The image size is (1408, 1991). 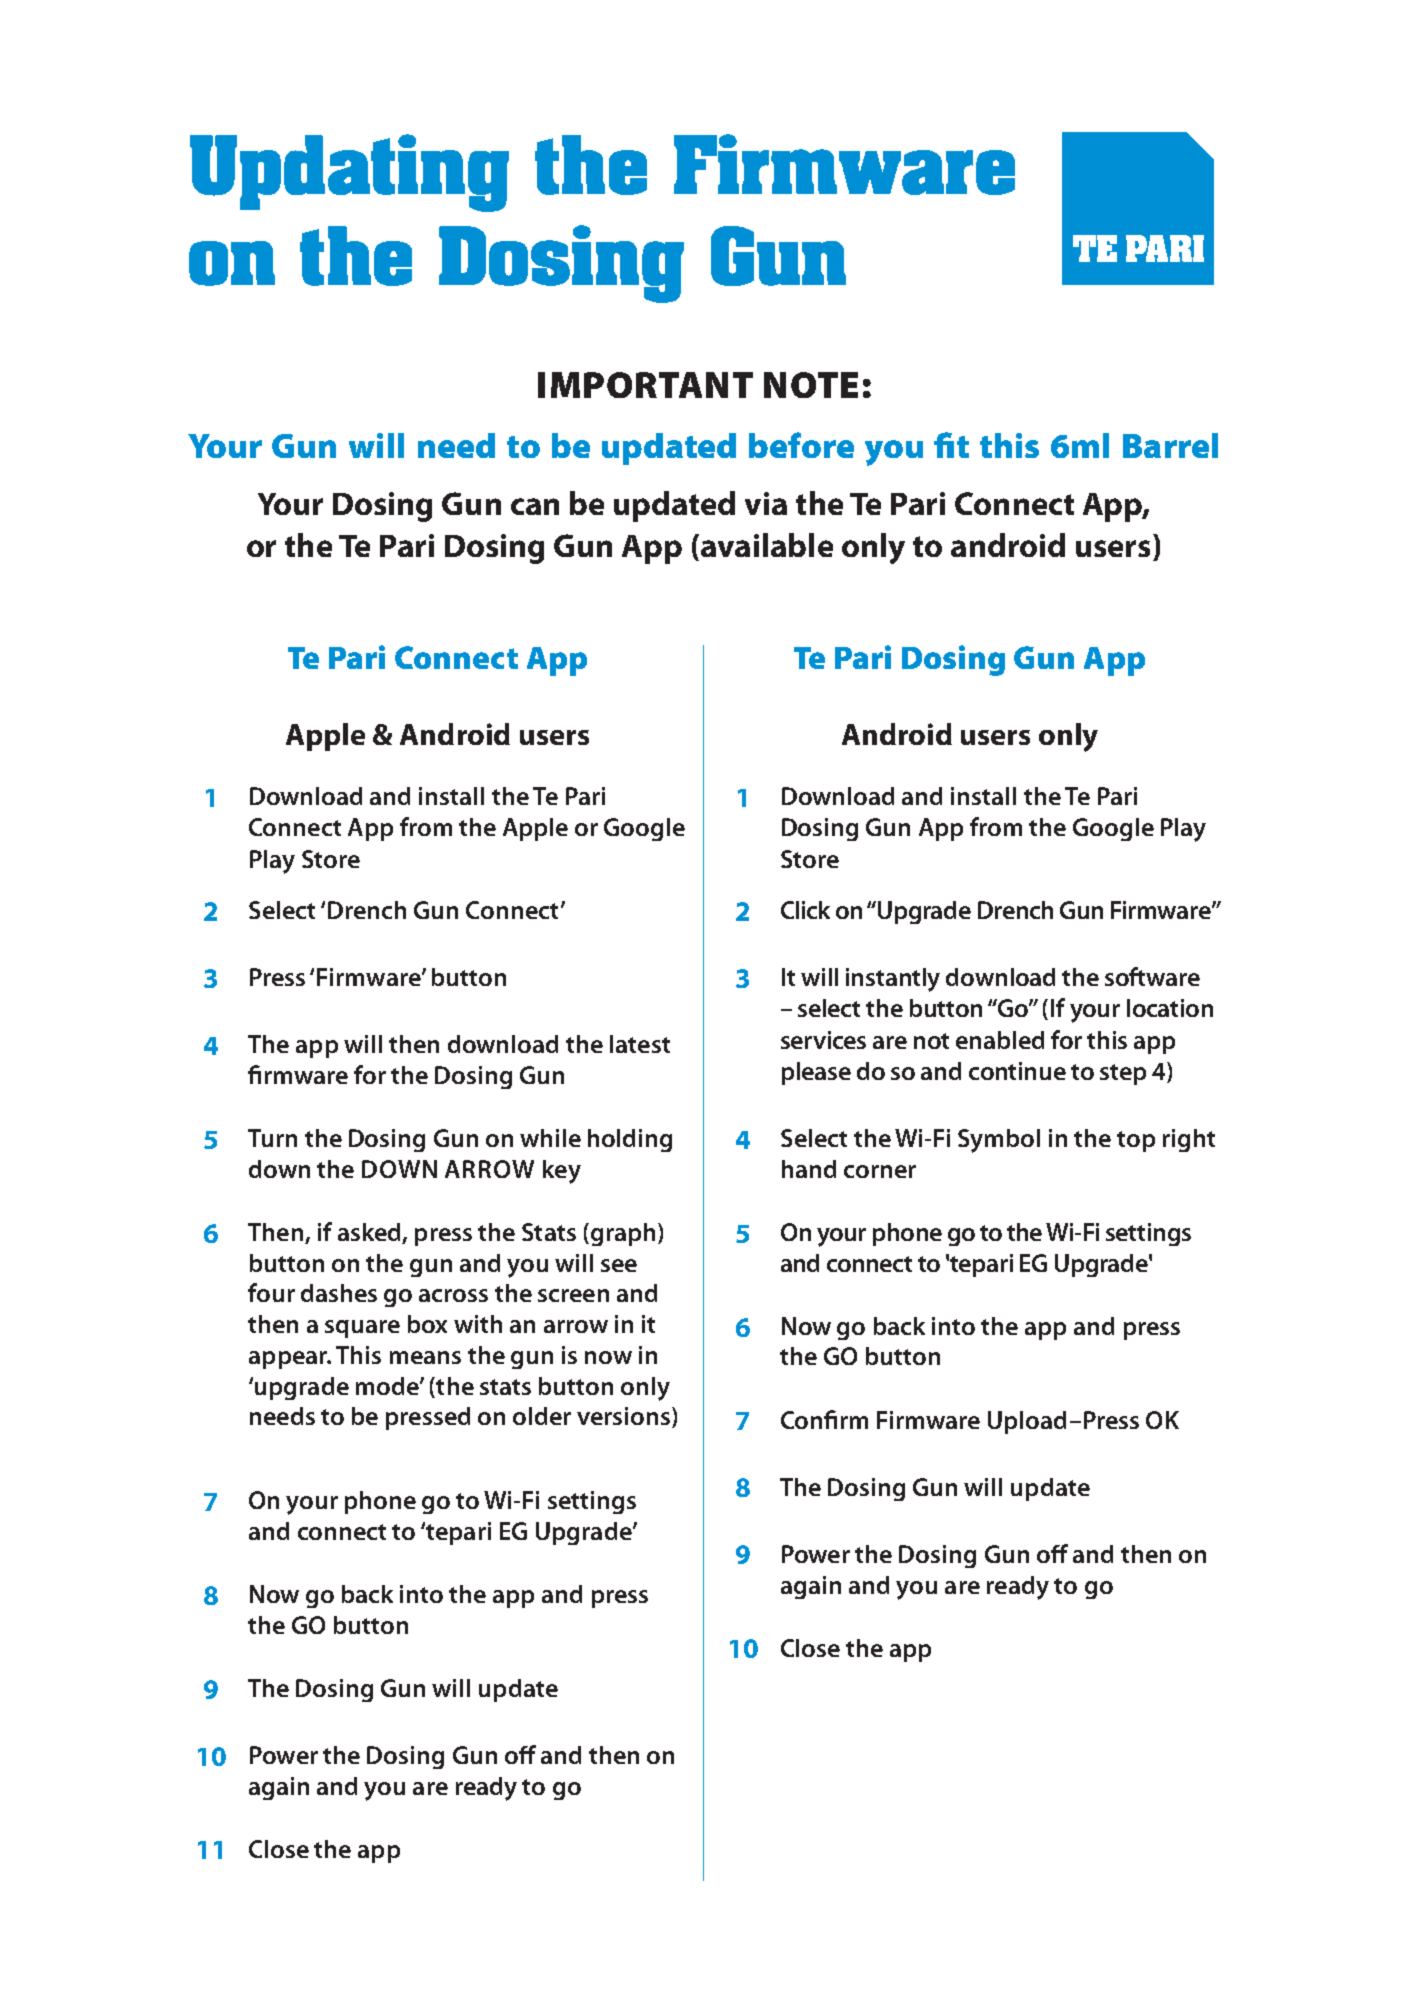 I want to click on software, so click(x=1152, y=976).
